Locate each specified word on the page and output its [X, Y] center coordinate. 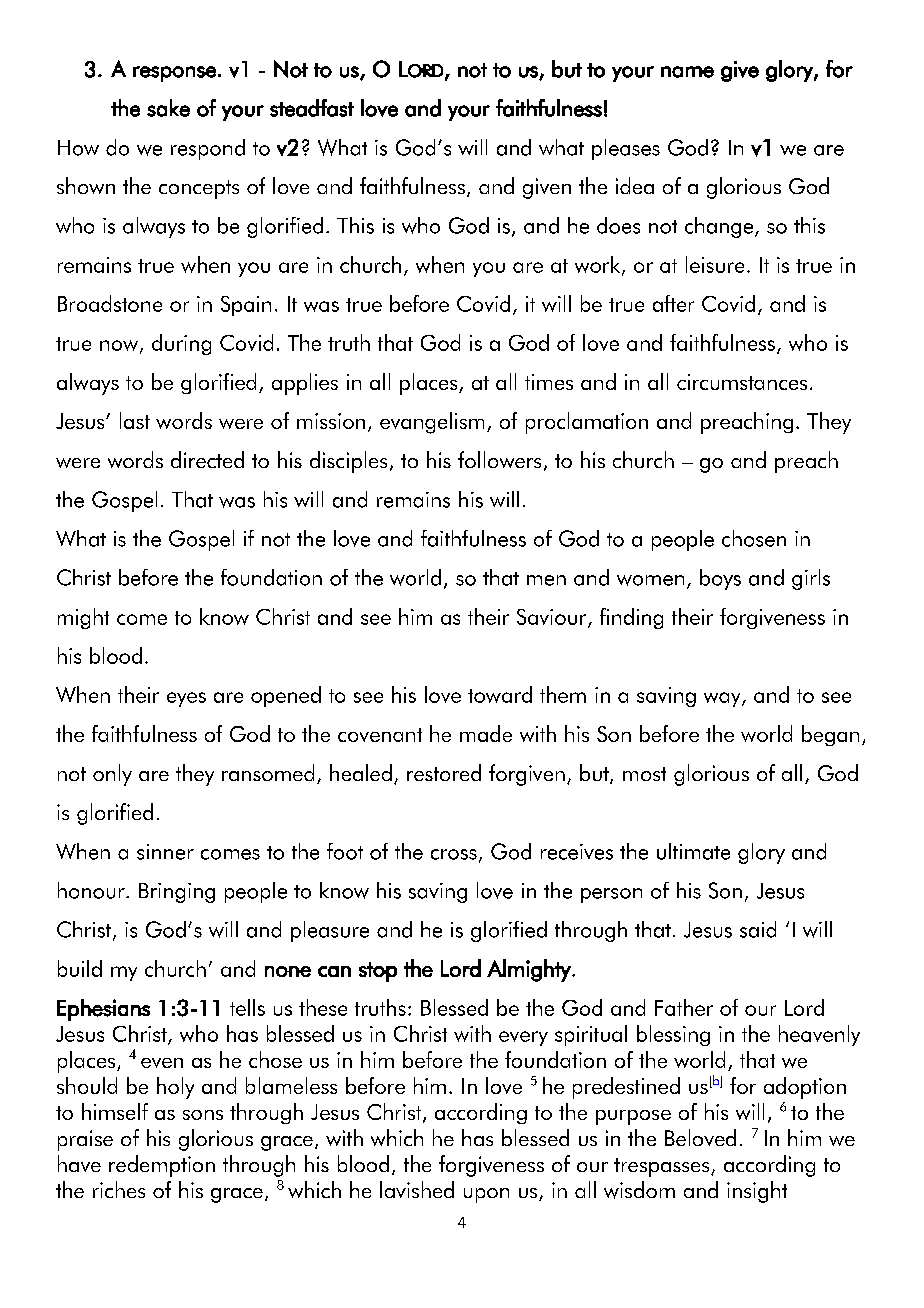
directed [207, 459]
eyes [186, 699]
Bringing [177, 893]
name [687, 72]
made [486, 733]
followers [499, 459]
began [830, 735]
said [758, 929]
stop [378, 972]
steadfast [312, 108]
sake [168, 108]
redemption [162, 1166]
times [549, 382]
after [673, 303]
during [181, 344]
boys [720, 579]
